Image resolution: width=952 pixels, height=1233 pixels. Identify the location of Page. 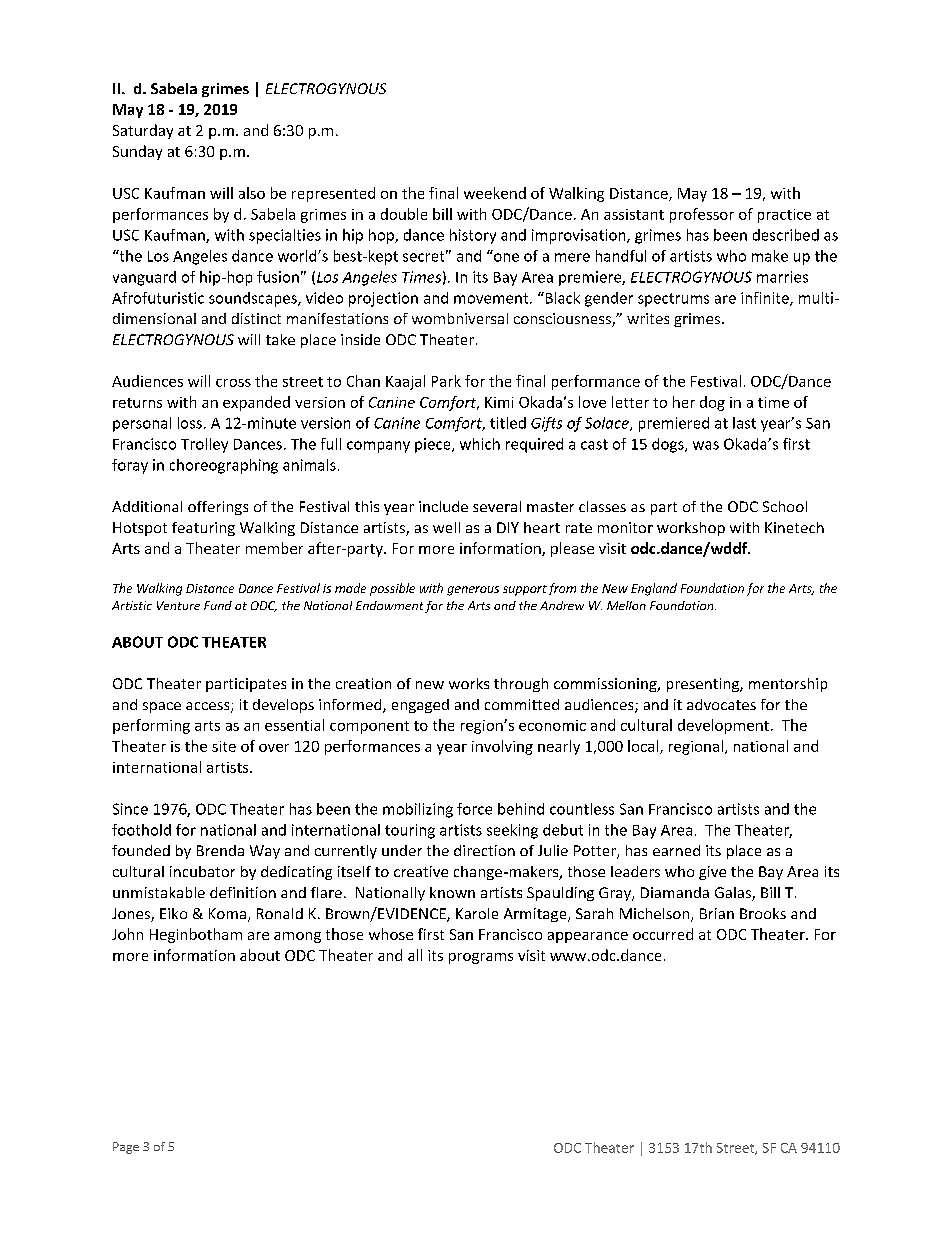
(126, 1148).
